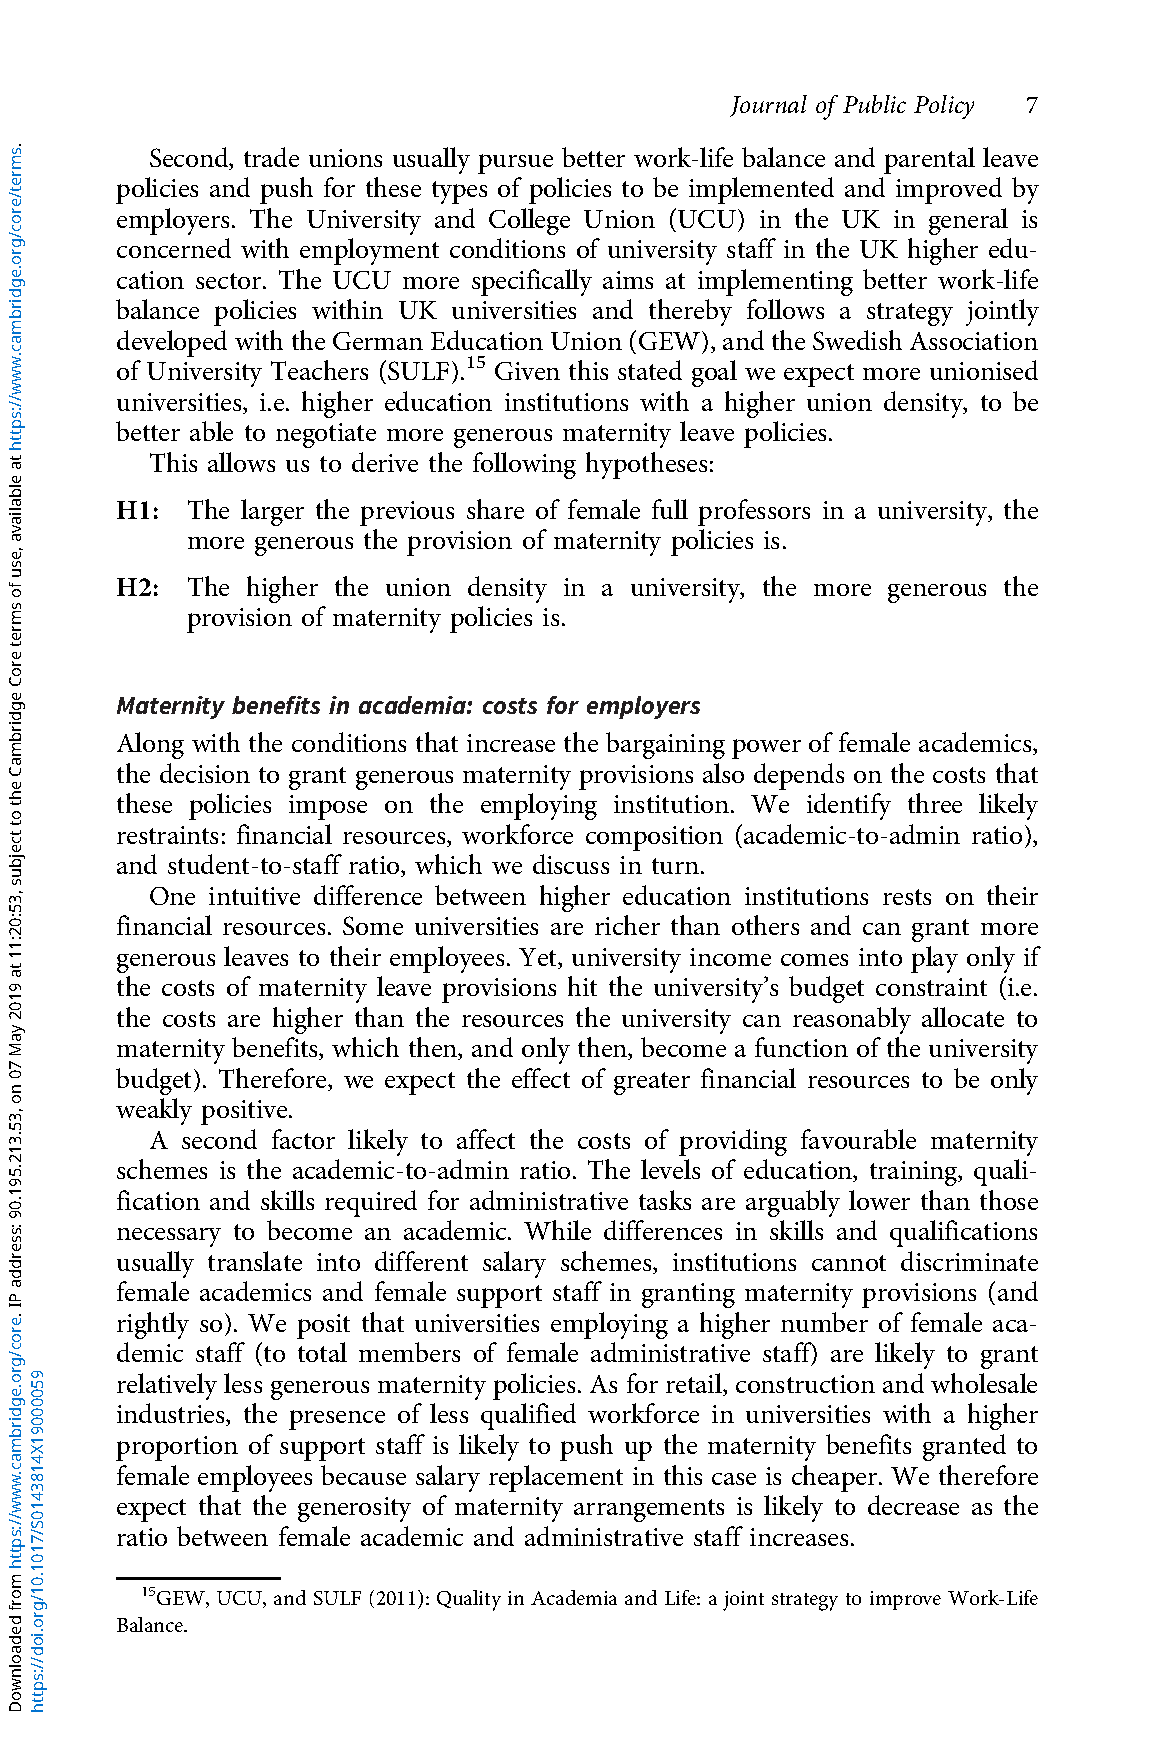  What do you see at coordinates (154, 1111) in the document?
I see `weakly` at bounding box center [154, 1111].
